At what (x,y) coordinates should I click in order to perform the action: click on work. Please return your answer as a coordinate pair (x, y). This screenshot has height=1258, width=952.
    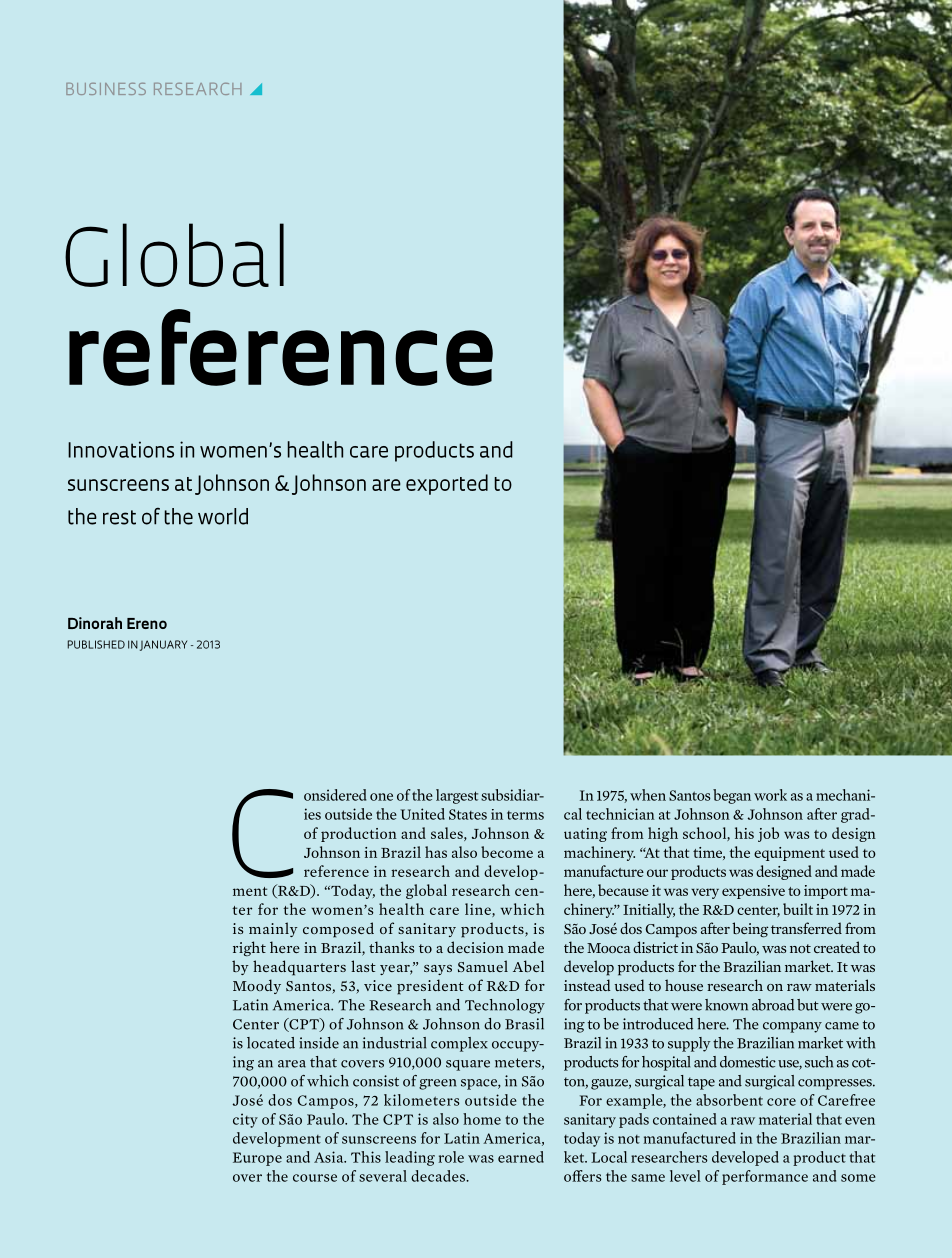
    Looking at the image, I should click on (770, 795).
